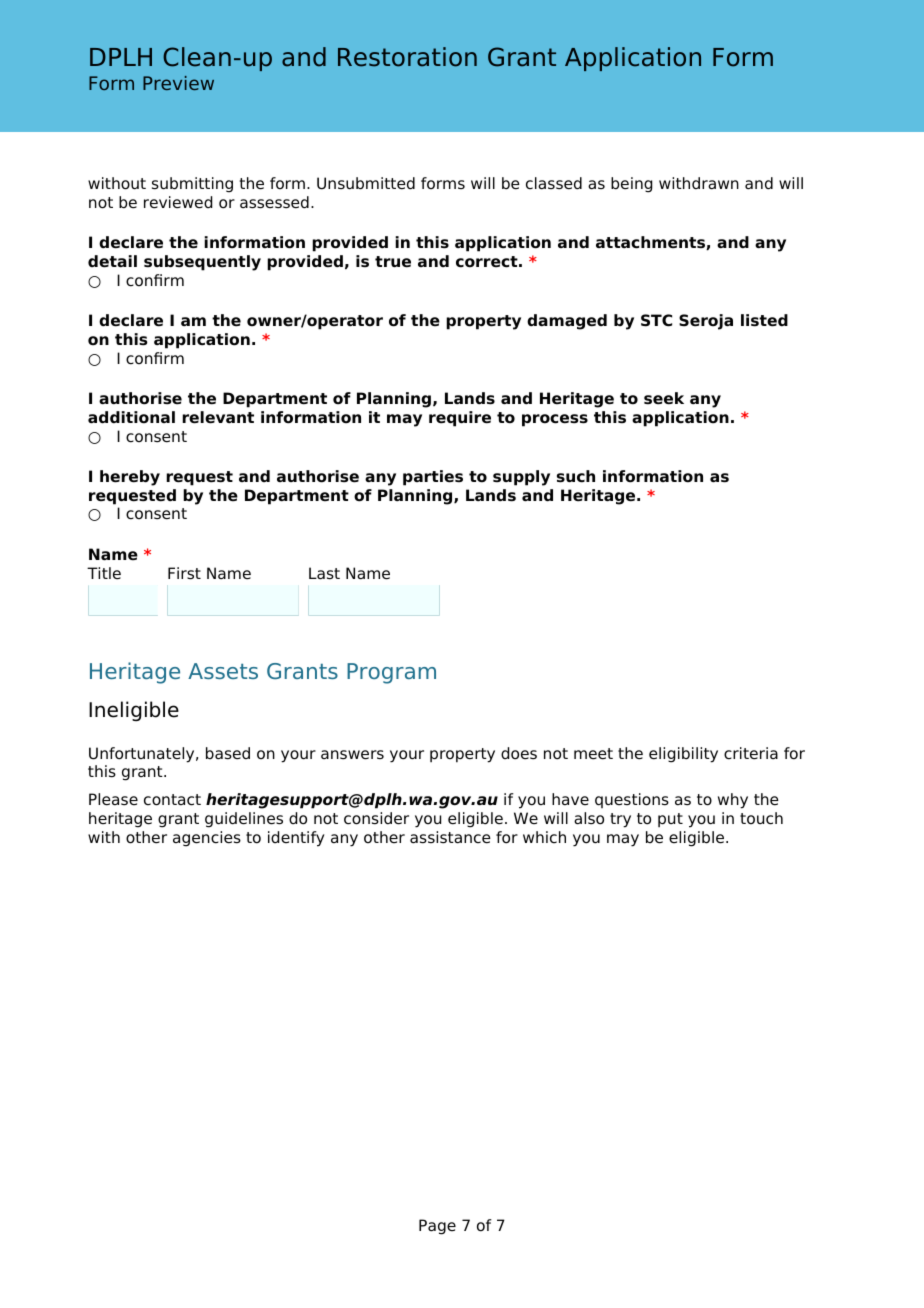 Image resolution: width=924 pixels, height=1308 pixels. What do you see at coordinates (391, 673) in the image?
I see `Program` at bounding box center [391, 673].
